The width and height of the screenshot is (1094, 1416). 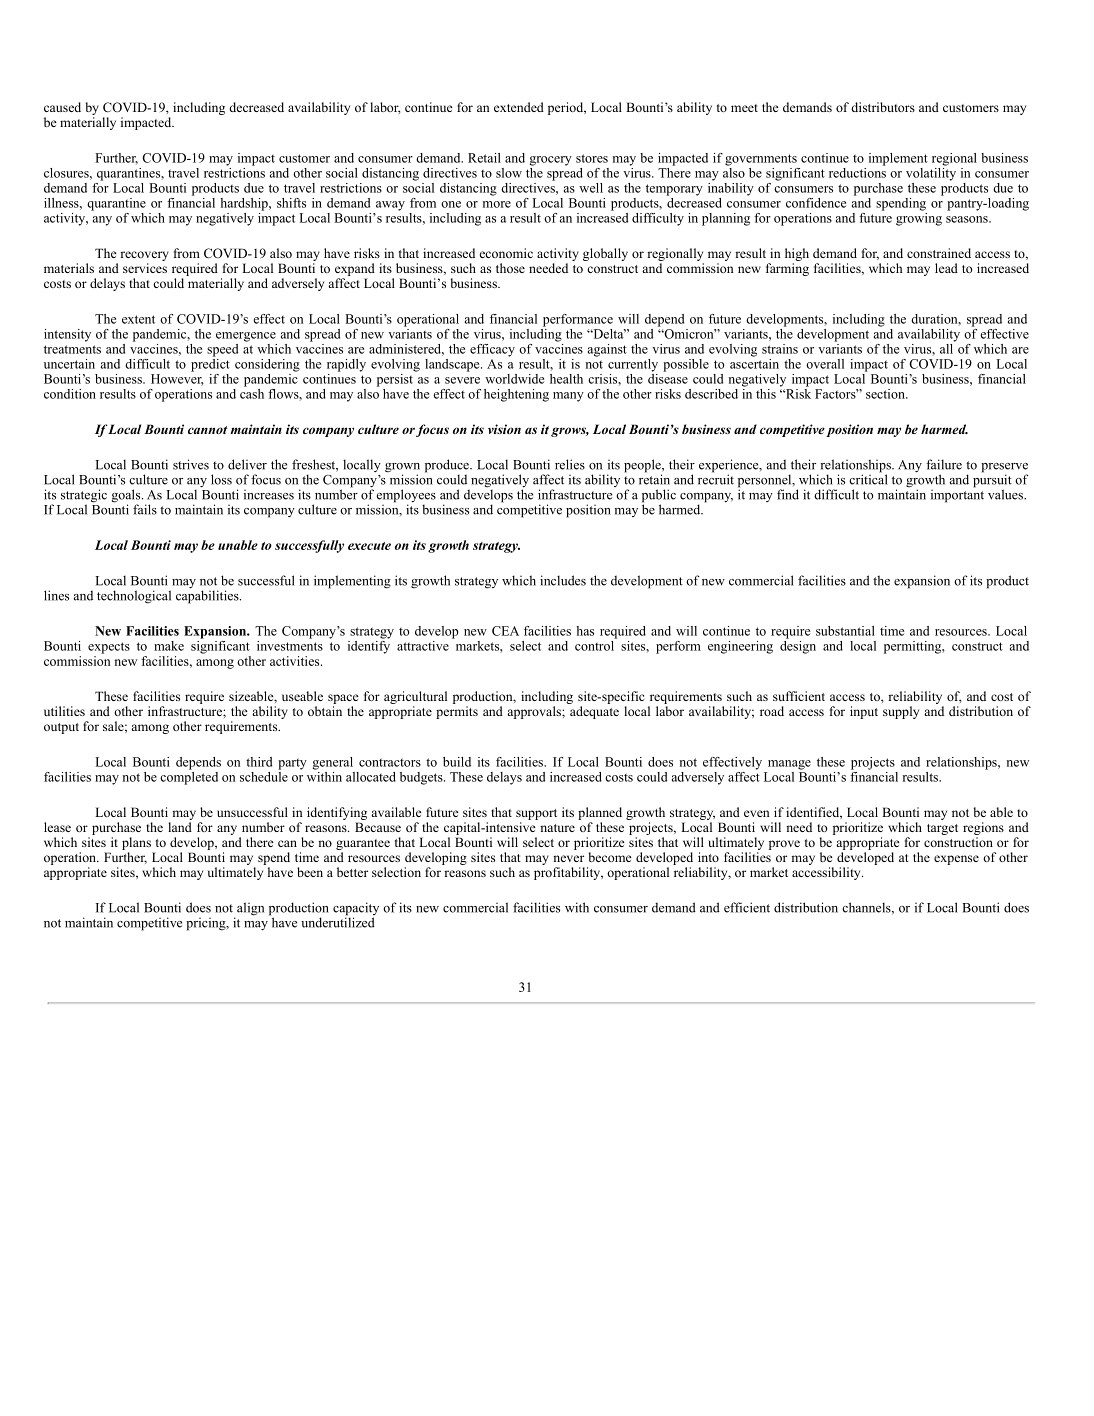 What do you see at coordinates (177, 380) in the screenshot?
I see `However` at bounding box center [177, 380].
